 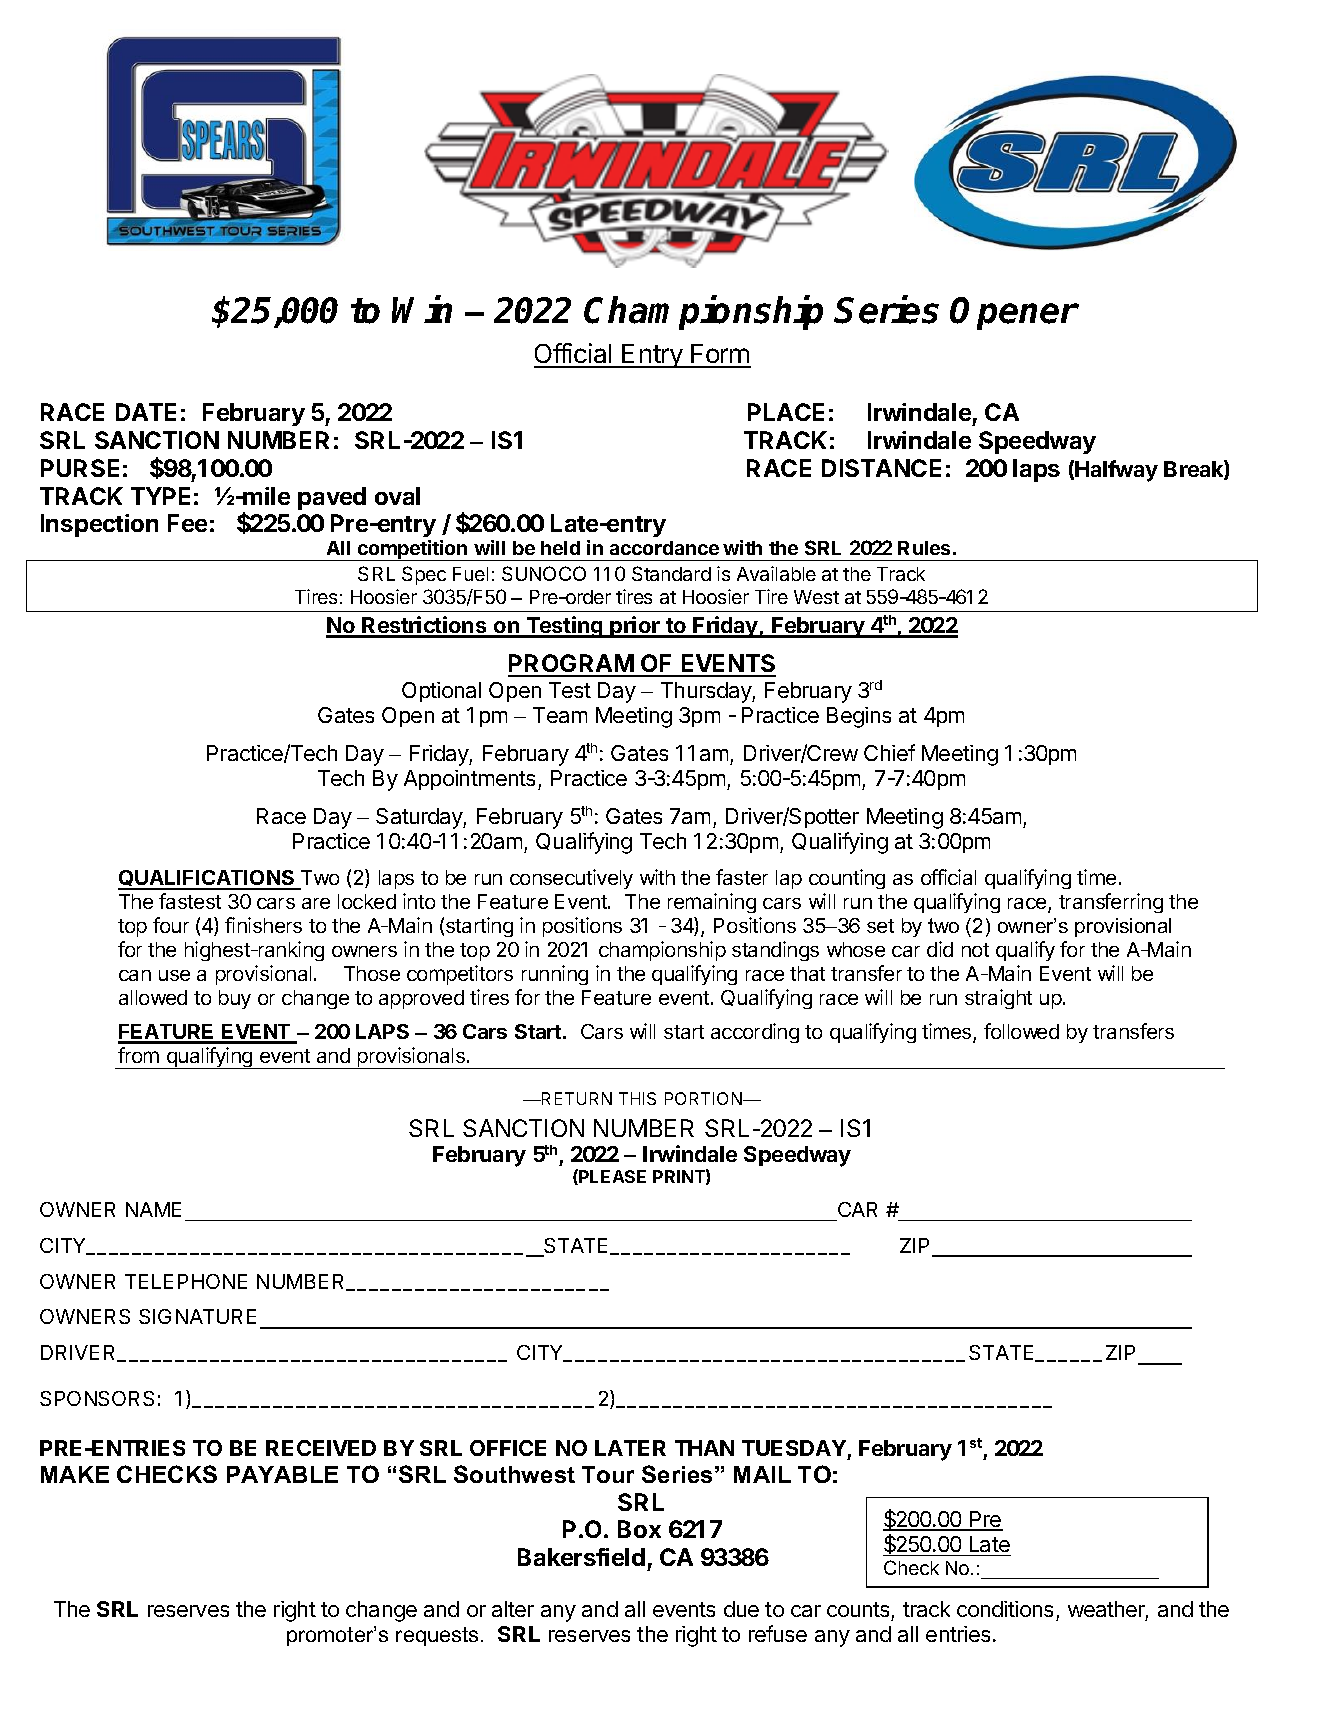 What do you see at coordinates (282, 1474) in the screenshot?
I see `PAYABLE` at bounding box center [282, 1474].
